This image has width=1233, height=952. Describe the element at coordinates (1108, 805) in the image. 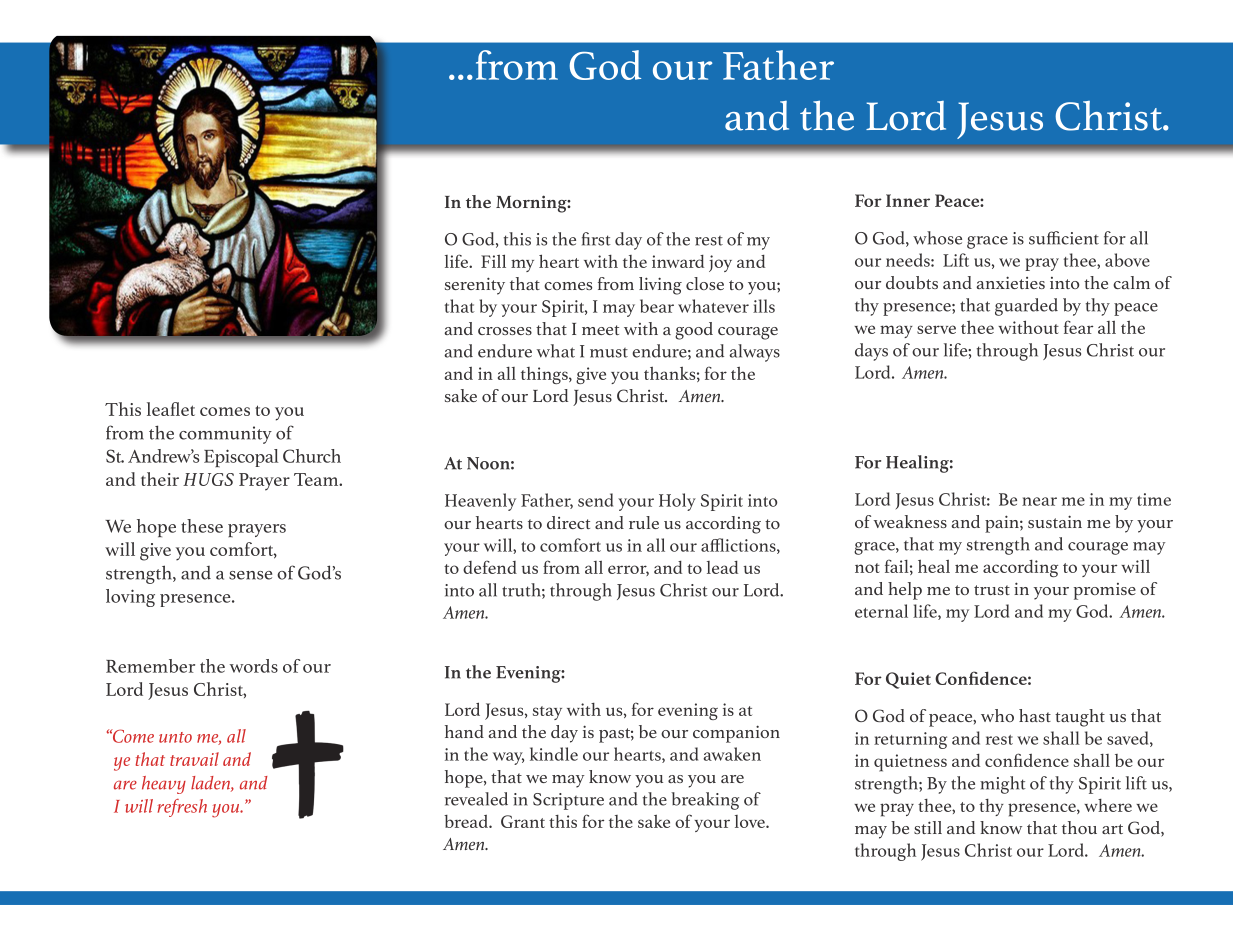

I see `where` at that location.
